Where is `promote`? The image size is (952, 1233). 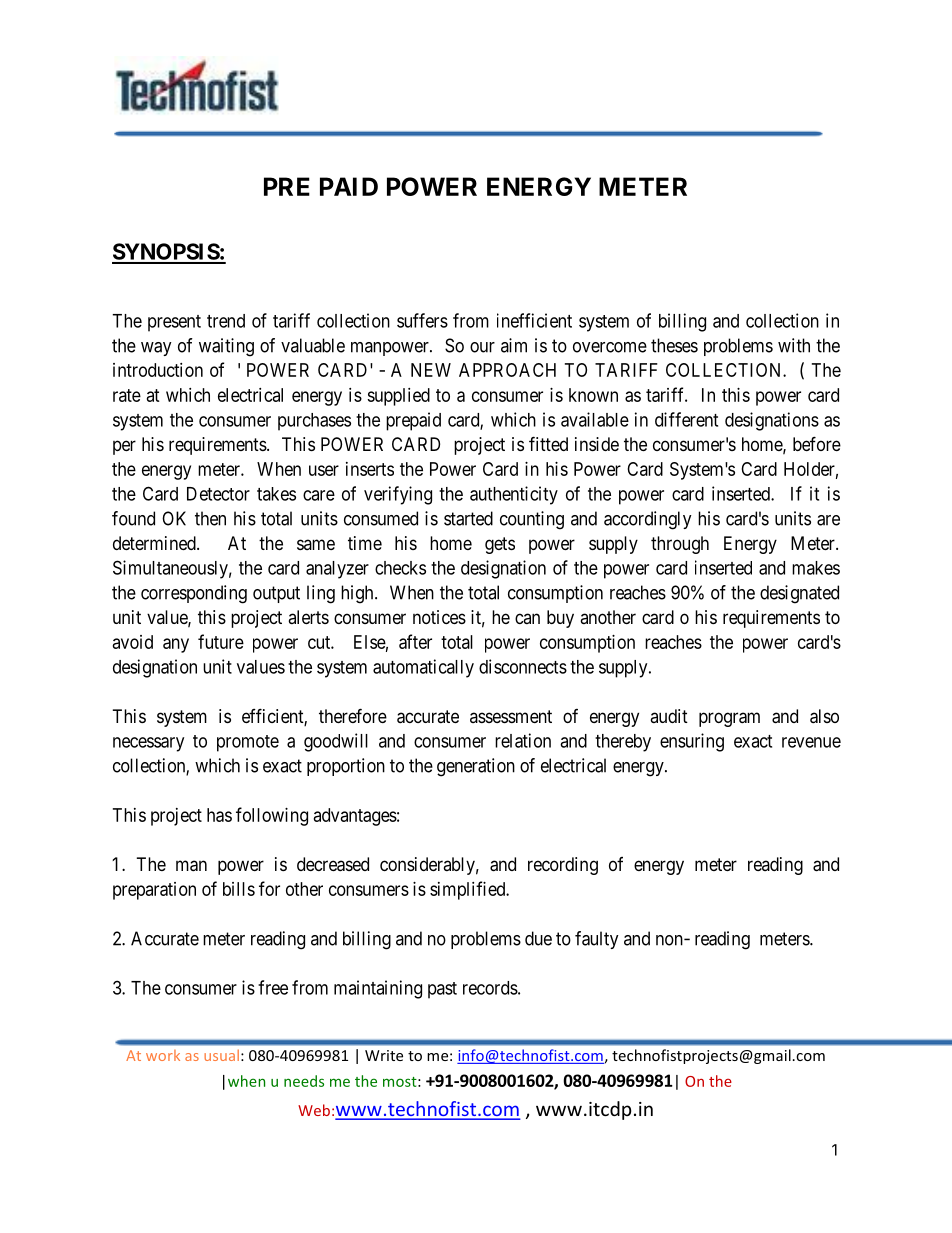 promote is located at coordinates (248, 743).
